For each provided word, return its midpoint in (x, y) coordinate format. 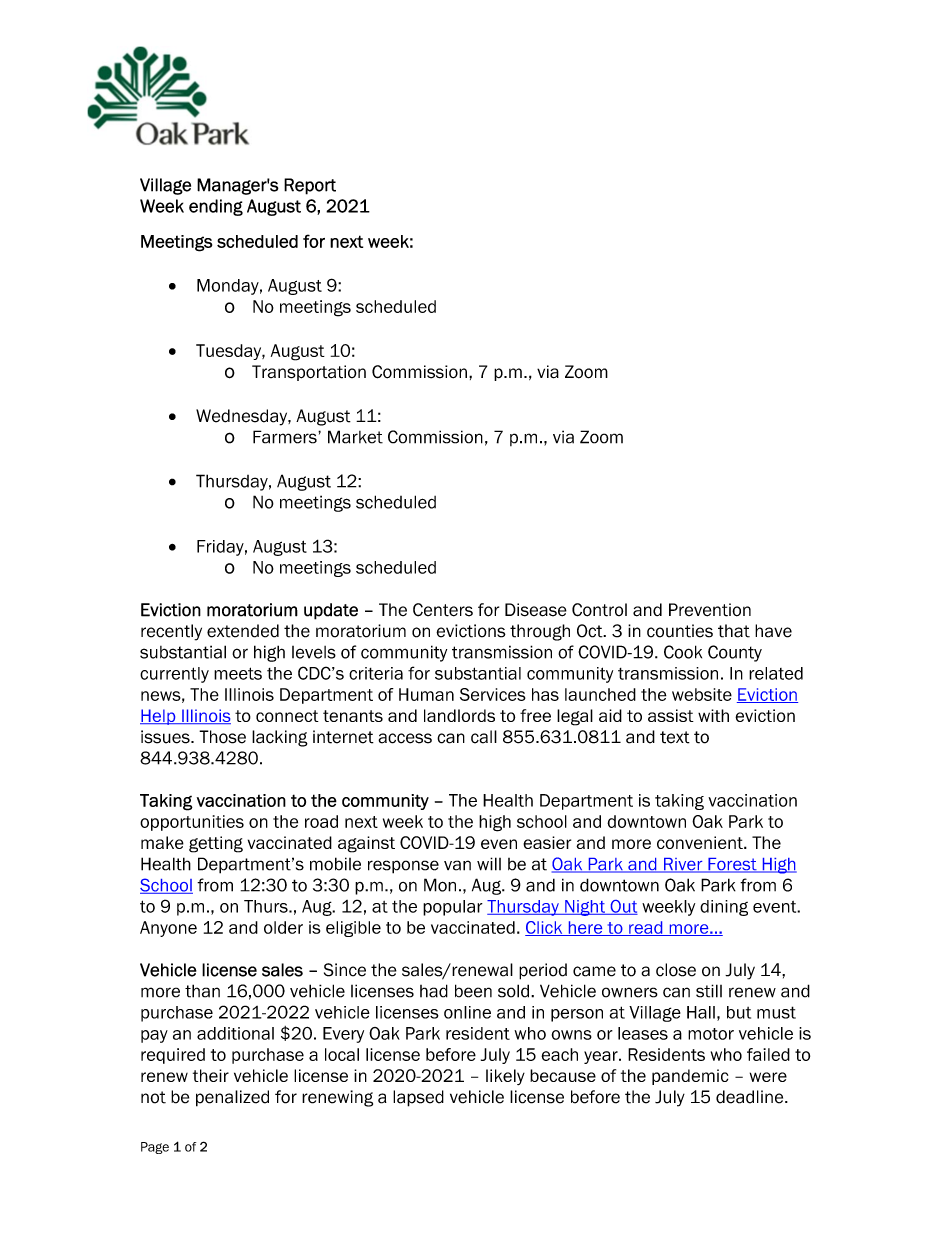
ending (216, 207)
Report (310, 186)
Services (493, 694)
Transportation (309, 373)
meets (238, 673)
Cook (683, 652)
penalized (232, 1098)
